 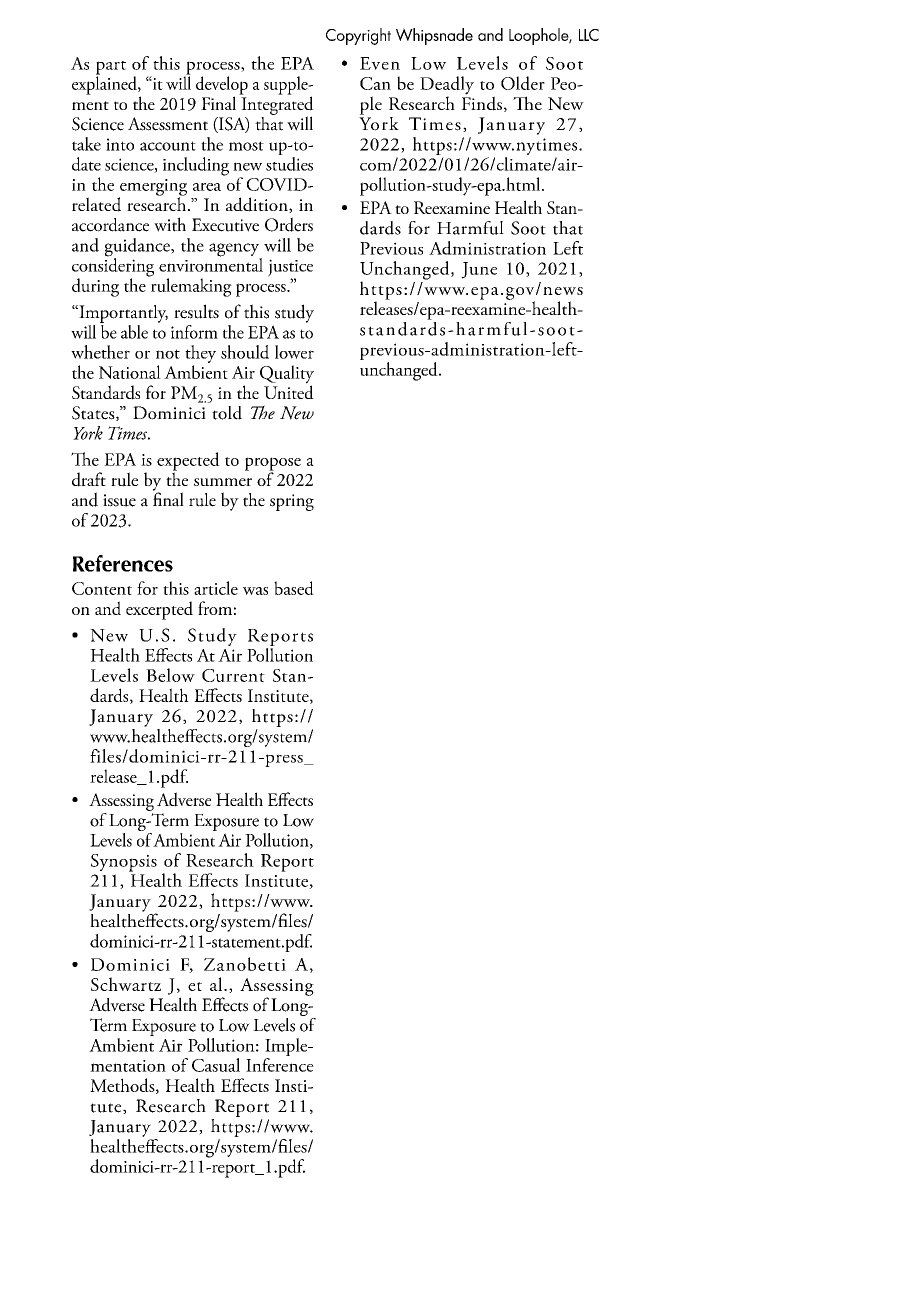 I want to click on References, so click(x=123, y=563).
